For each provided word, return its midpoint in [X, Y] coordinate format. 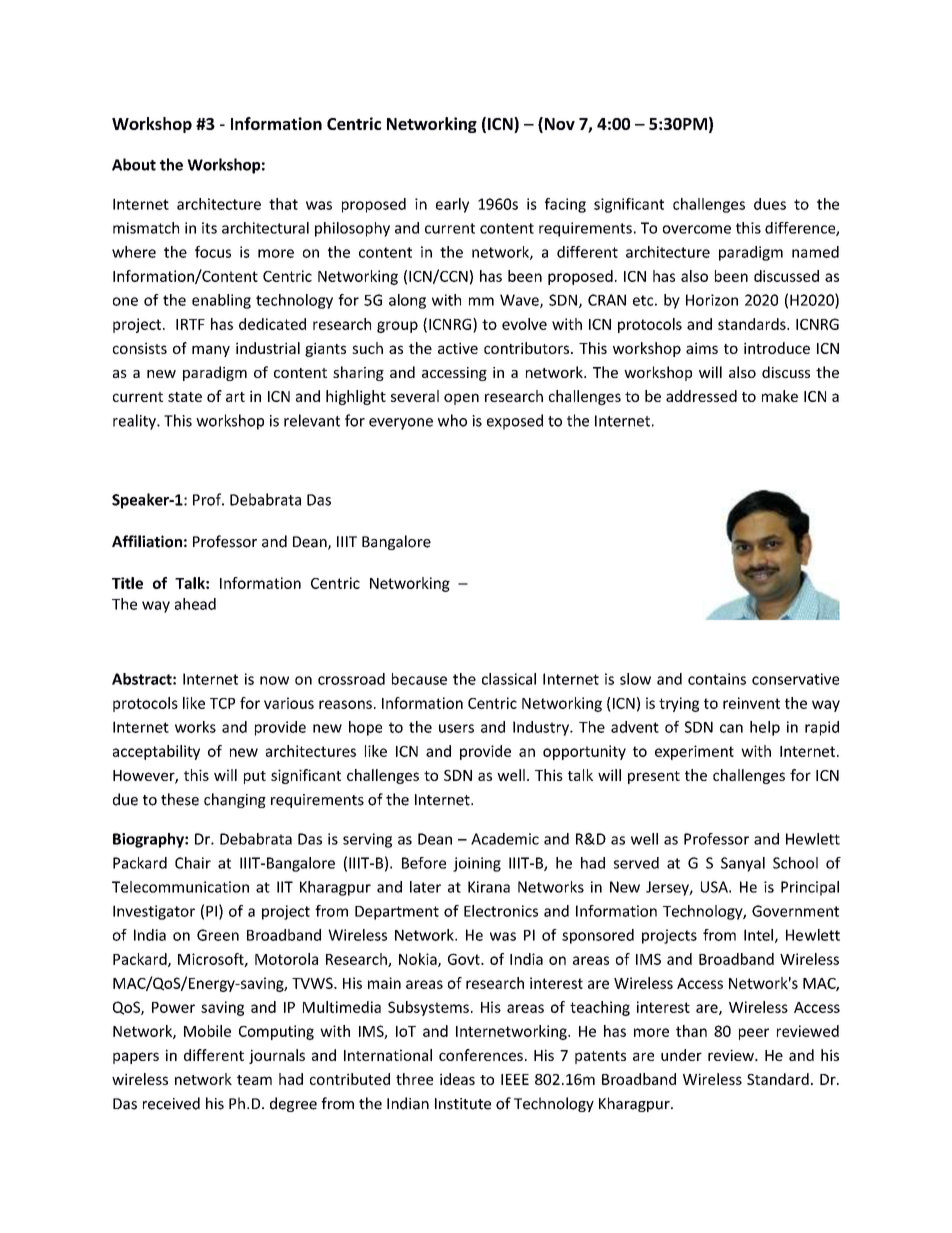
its [209, 228]
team [254, 1080]
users [456, 728]
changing [235, 800]
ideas [457, 1079]
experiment [694, 752]
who [452, 420]
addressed [701, 396]
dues [770, 204]
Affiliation [147, 541]
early [452, 205]
